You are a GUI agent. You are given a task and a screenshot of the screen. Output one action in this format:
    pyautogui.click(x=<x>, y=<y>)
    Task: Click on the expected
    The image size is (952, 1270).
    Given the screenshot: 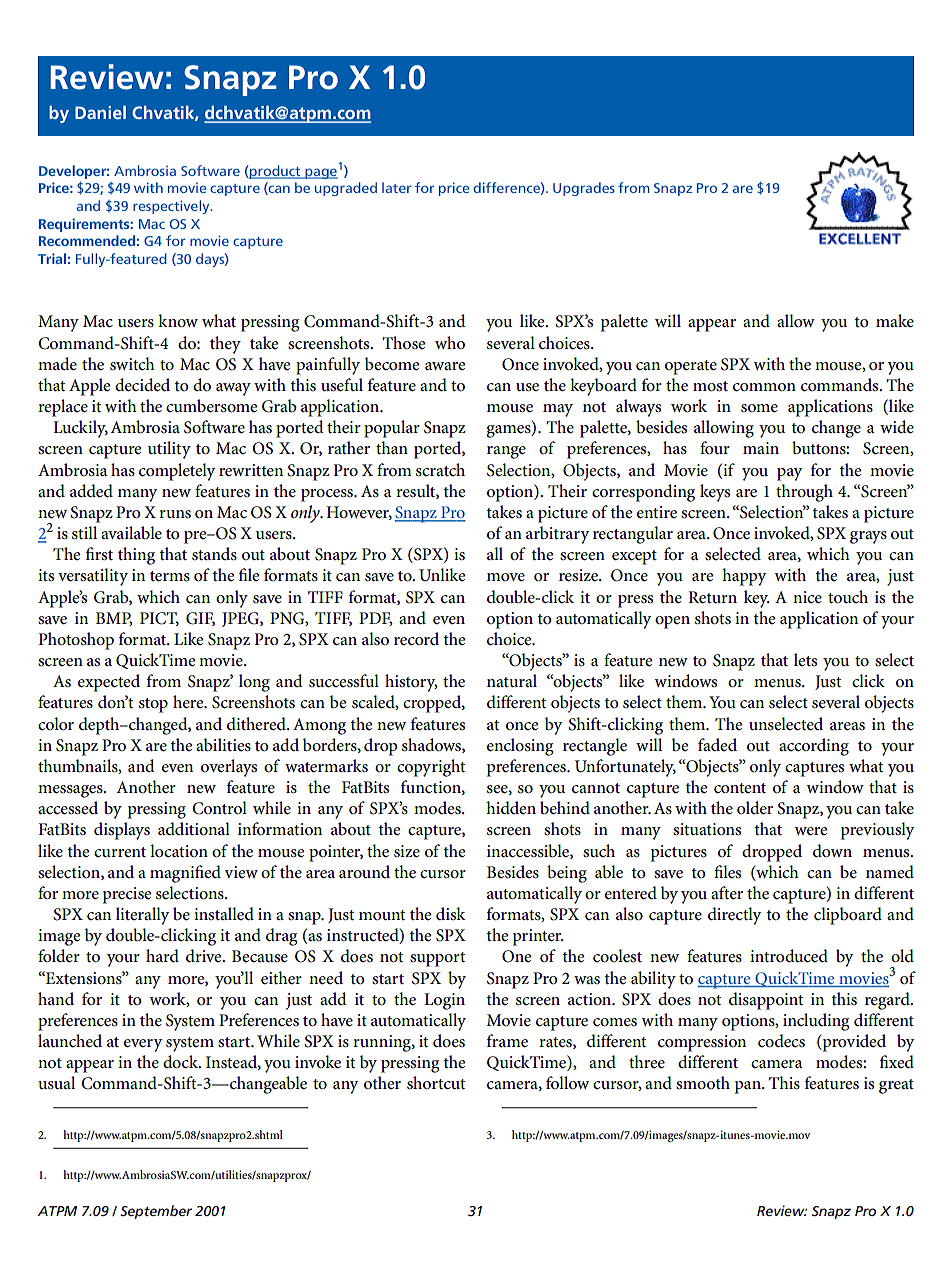 What is the action you would take?
    pyautogui.click(x=109, y=683)
